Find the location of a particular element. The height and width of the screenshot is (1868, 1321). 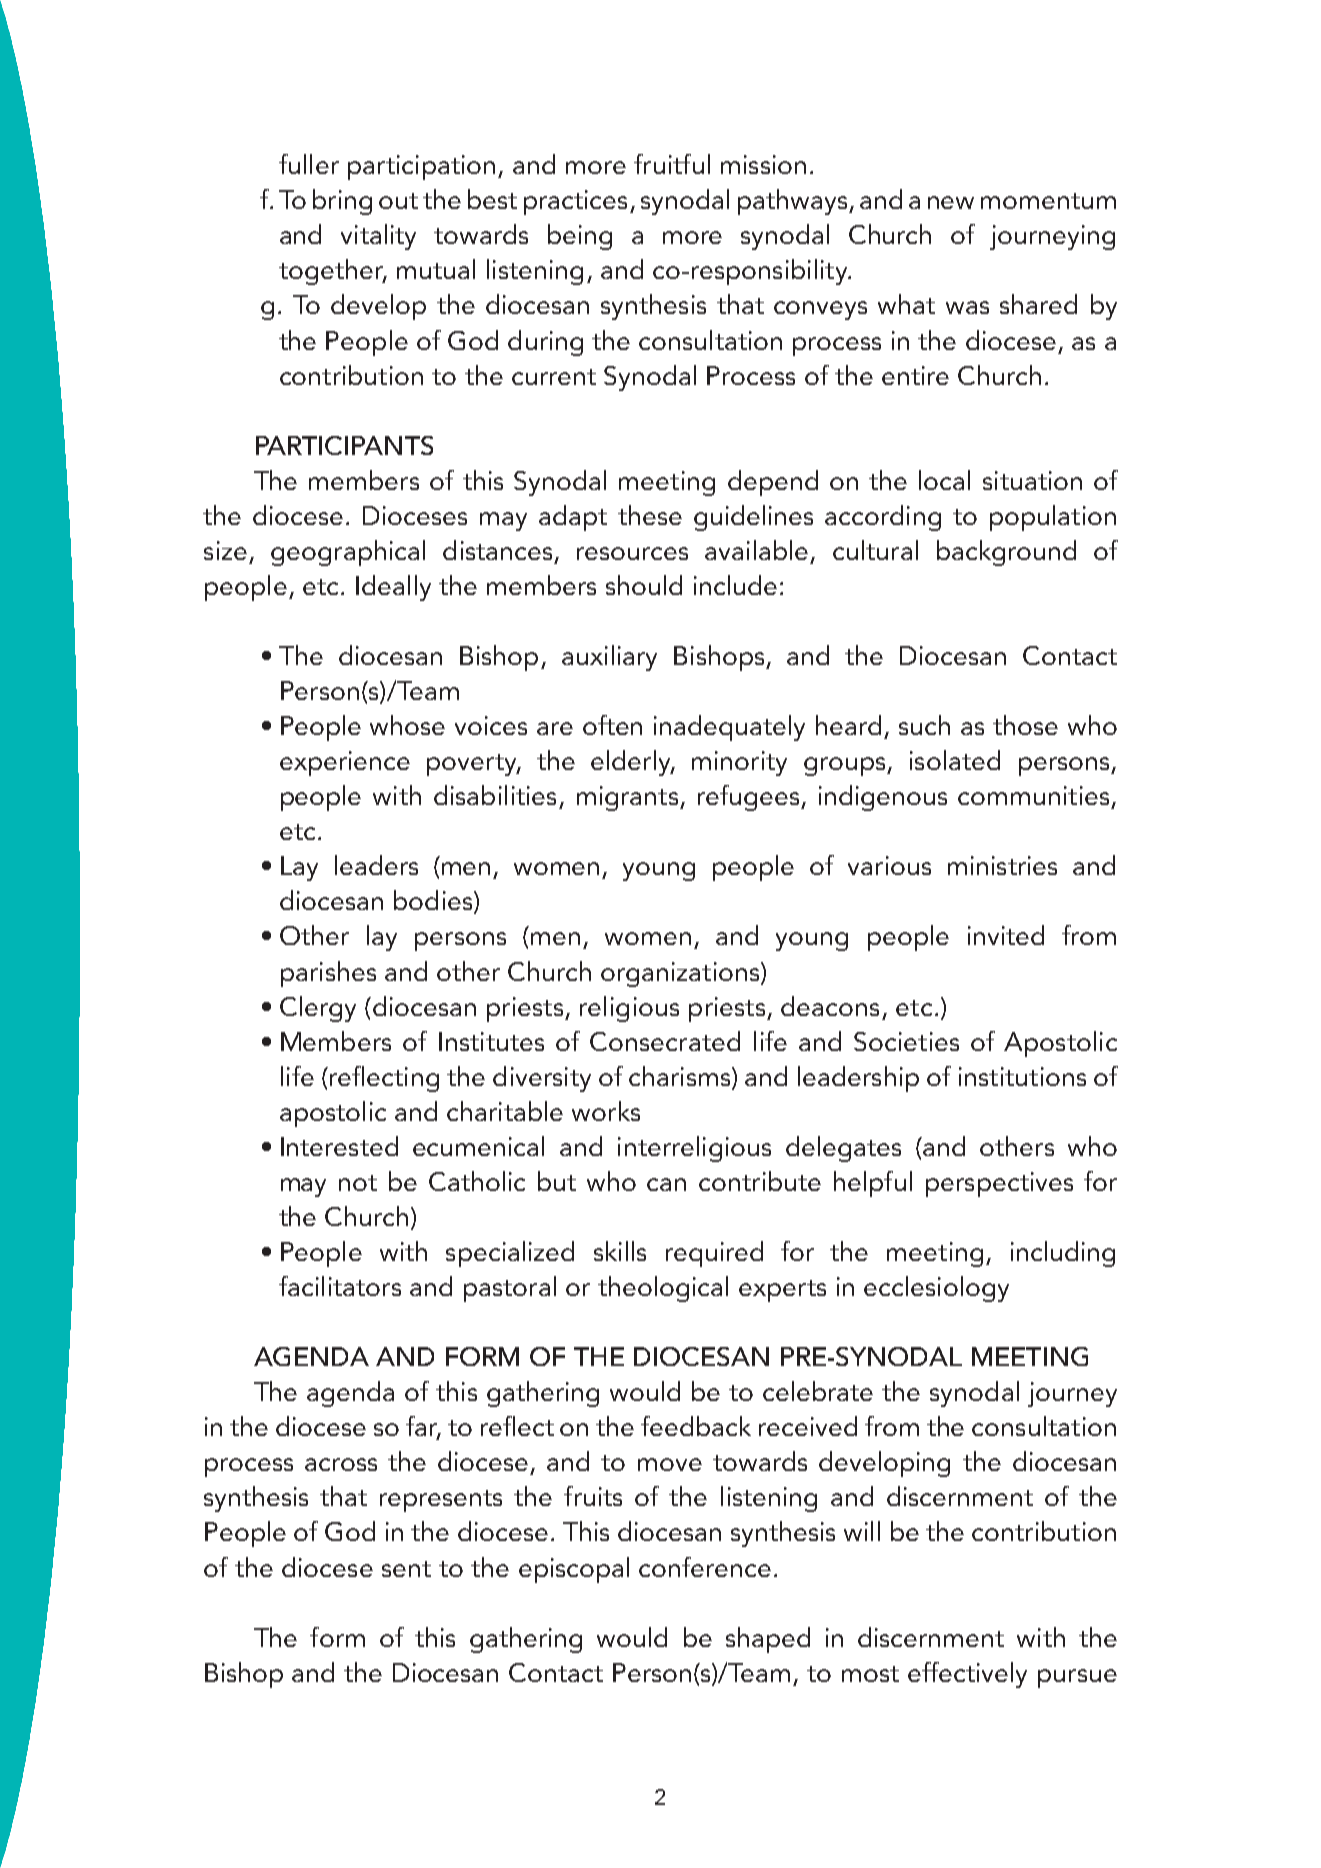

organizations is located at coordinates (680, 974).
